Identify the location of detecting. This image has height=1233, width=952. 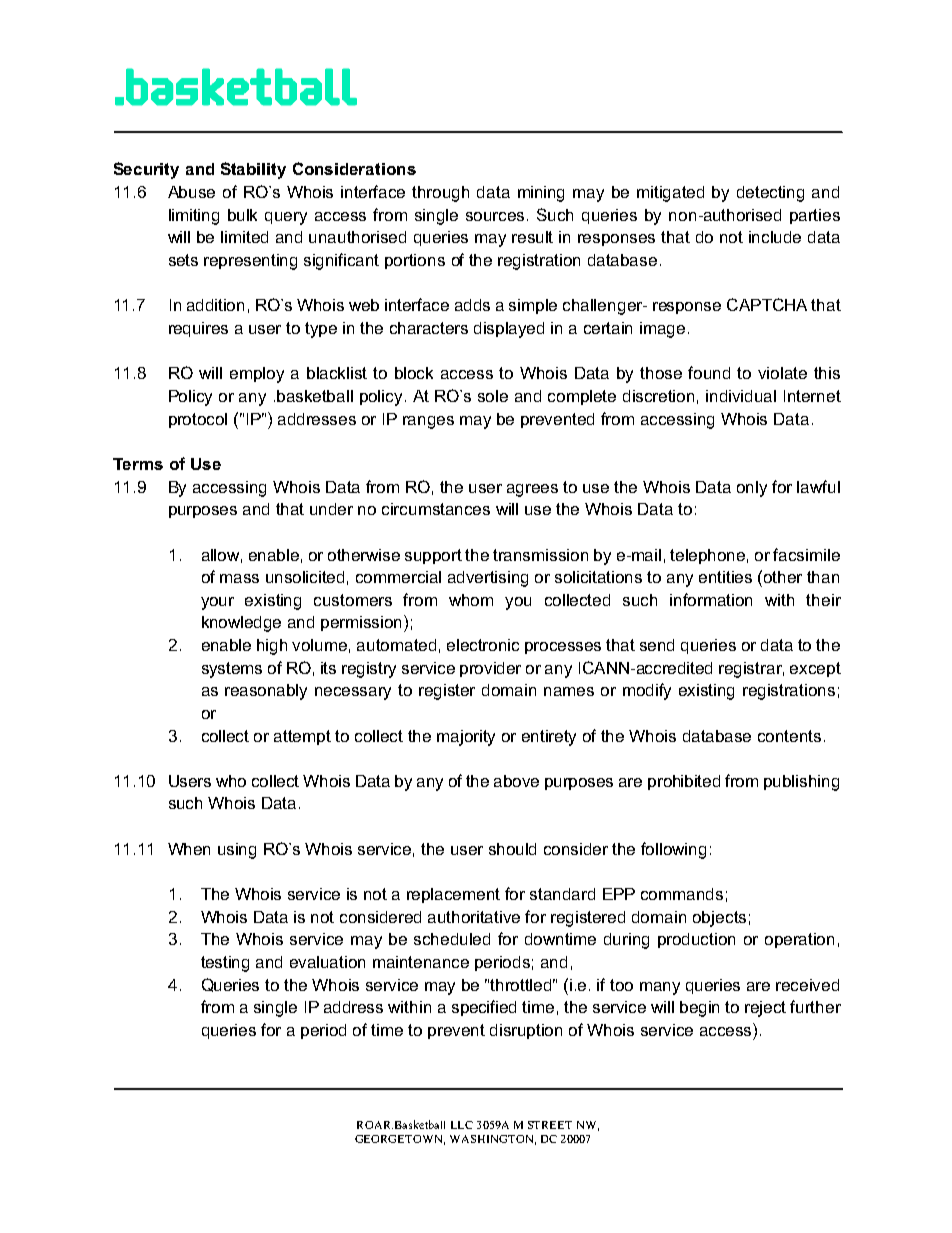
(770, 194).
